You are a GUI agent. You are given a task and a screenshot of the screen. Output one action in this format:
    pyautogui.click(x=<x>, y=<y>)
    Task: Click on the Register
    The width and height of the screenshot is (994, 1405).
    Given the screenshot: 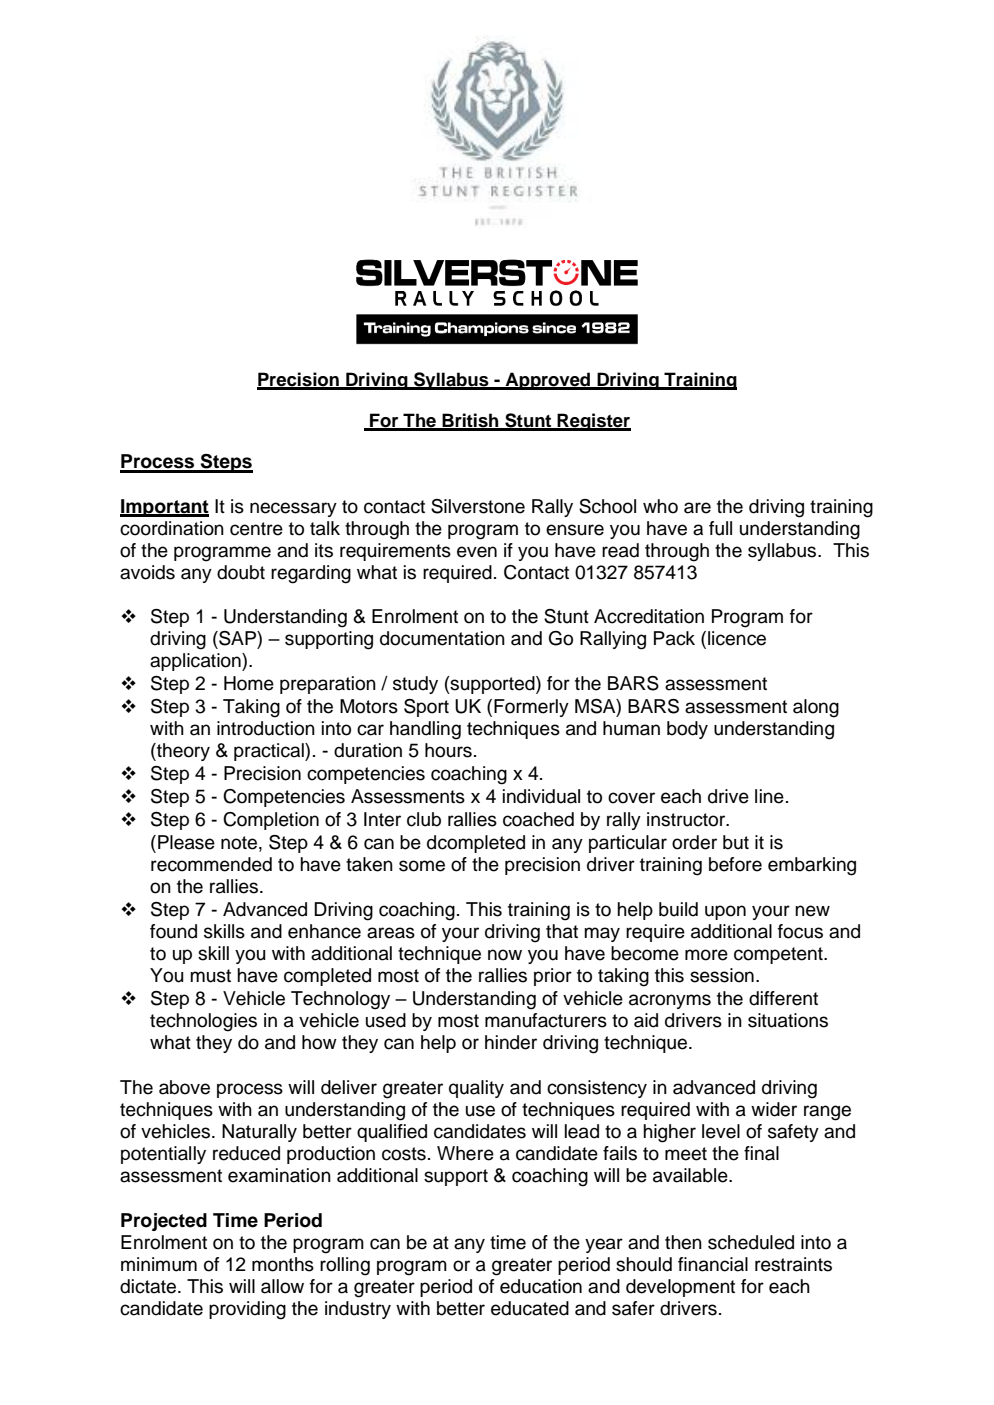 What is the action you would take?
    pyautogui.click(x=593, y=422)
